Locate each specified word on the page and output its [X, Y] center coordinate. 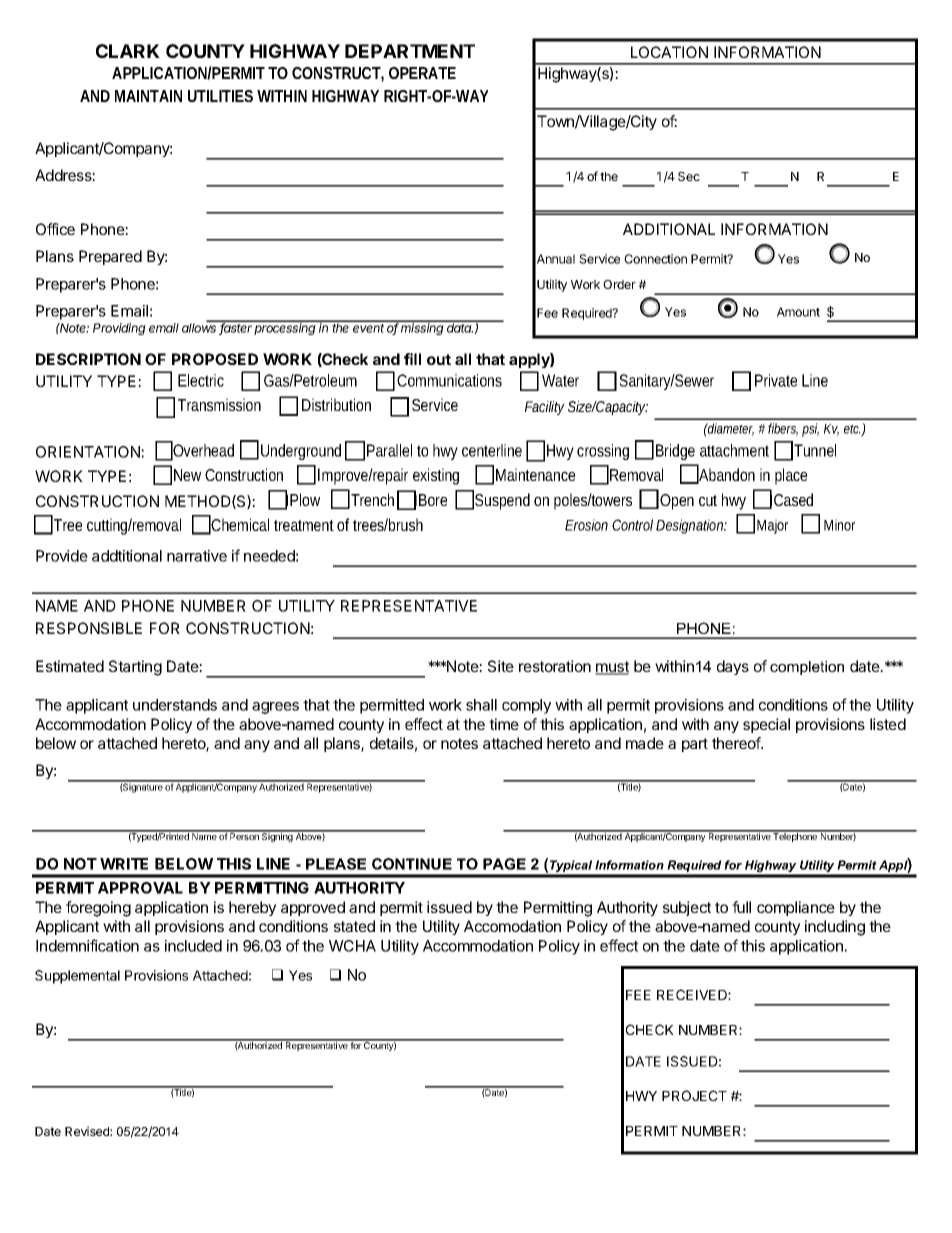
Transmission [219, 404]
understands [175, 705]
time [504, 724]
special [766, 725]
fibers [783, 429]
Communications [449, 380]
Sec [689, 176]
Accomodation [512, 926]
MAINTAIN [148, 96]
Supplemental [77, 977]
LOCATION [669, 52]
